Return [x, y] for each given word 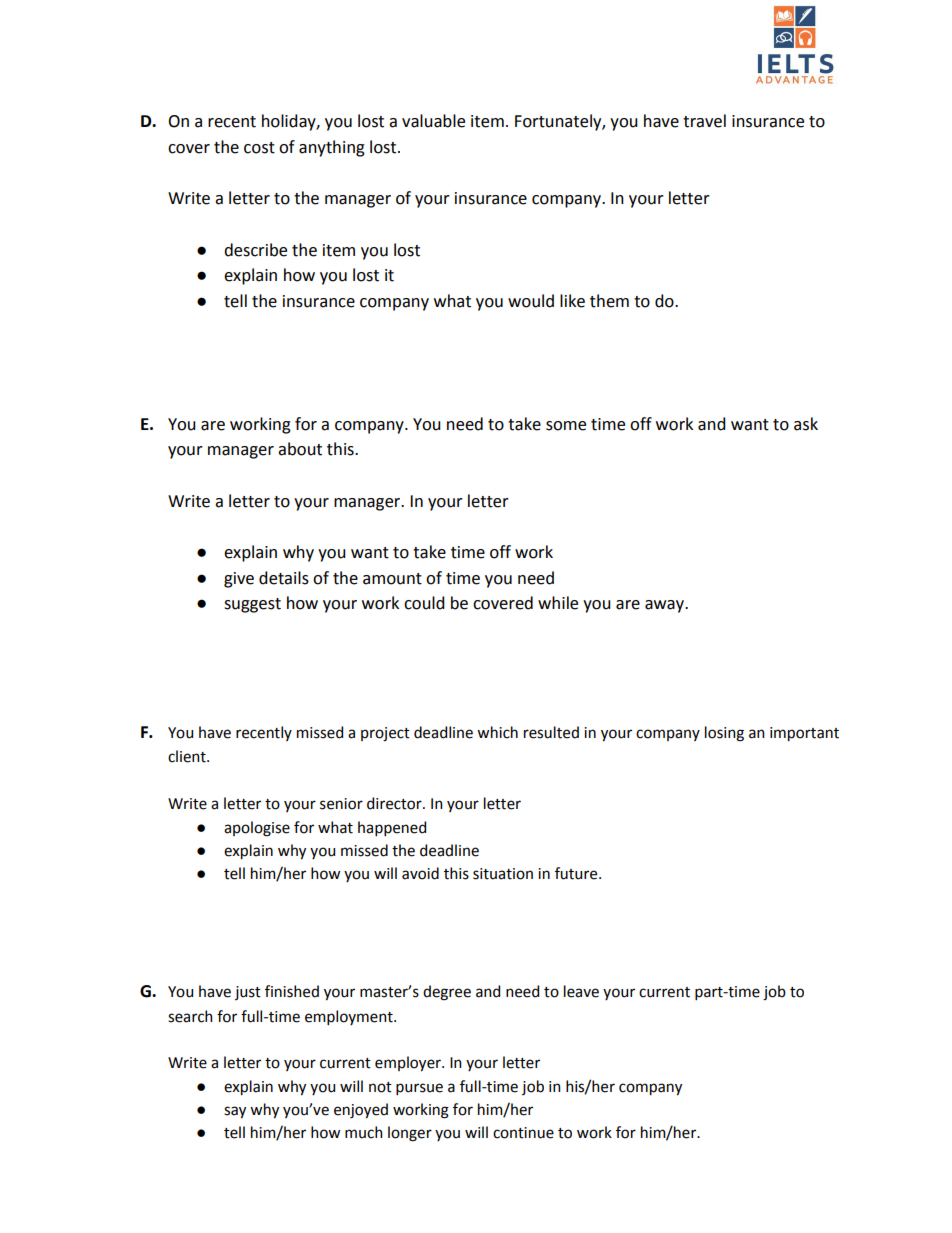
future [577, 873]
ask [806, 424]
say [235, 1112]
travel [704, 121]
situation [503, 874]
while [558, 603]
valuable [433, 121]
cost [259, 148]
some [566, 426]
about [300, 449]
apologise [257, 829]
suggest [252, 605]
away [666, 606]
